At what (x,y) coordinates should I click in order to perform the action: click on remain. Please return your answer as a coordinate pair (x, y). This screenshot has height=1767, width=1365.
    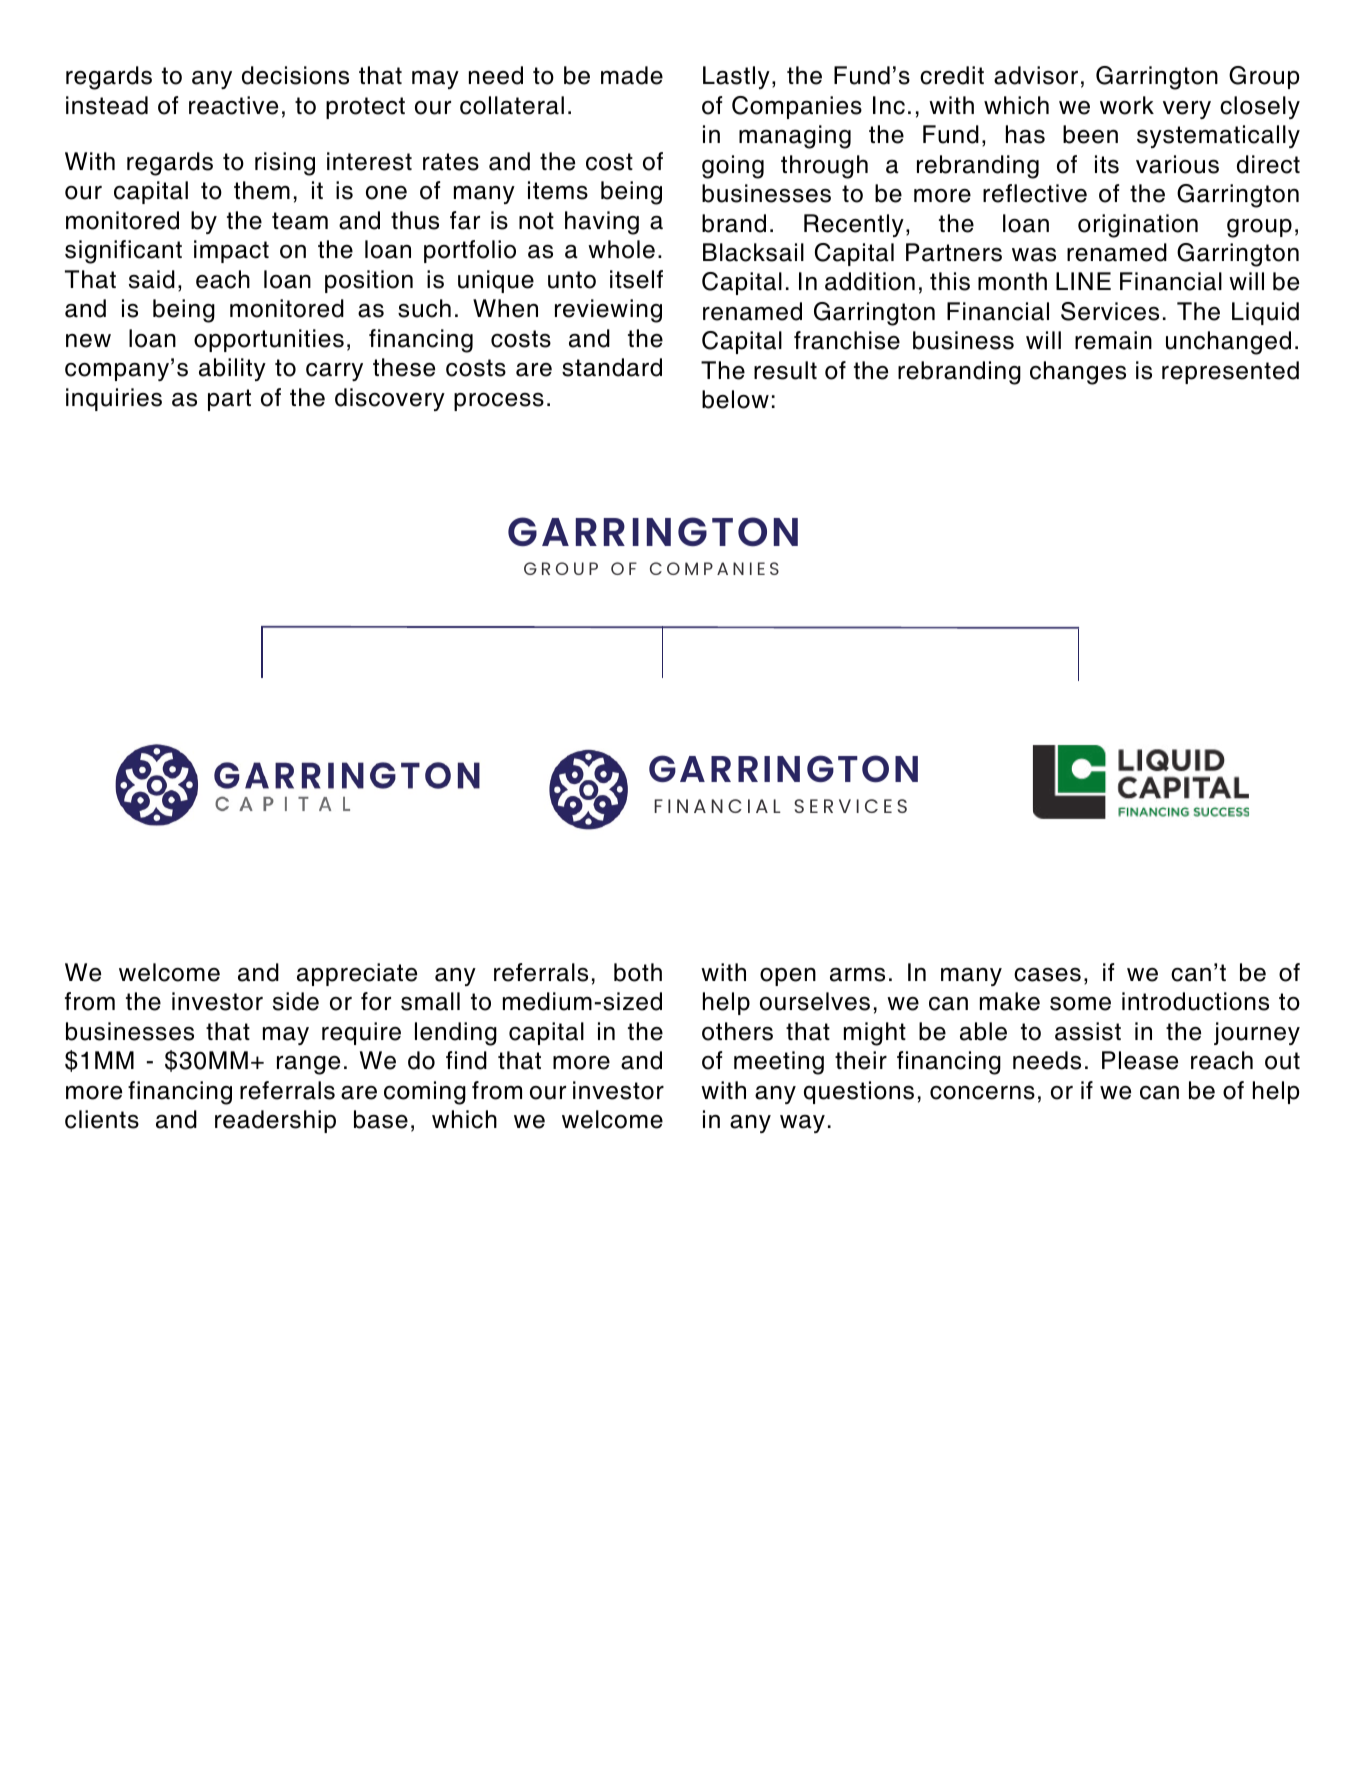
    Looking at the image, I should click on (1113, 340).
